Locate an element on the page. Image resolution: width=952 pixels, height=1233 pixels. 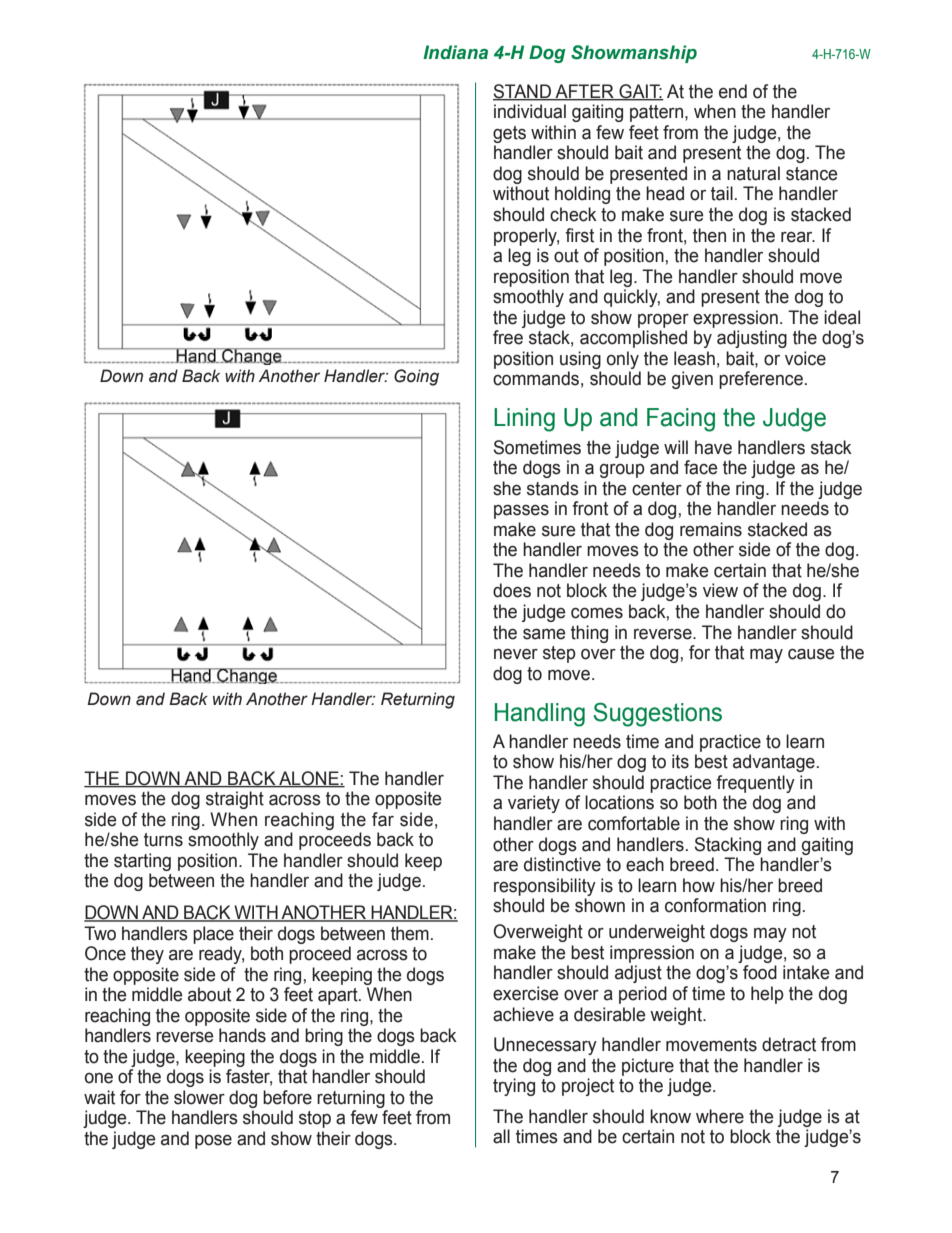
variety is located at coordinates (534, 804).
